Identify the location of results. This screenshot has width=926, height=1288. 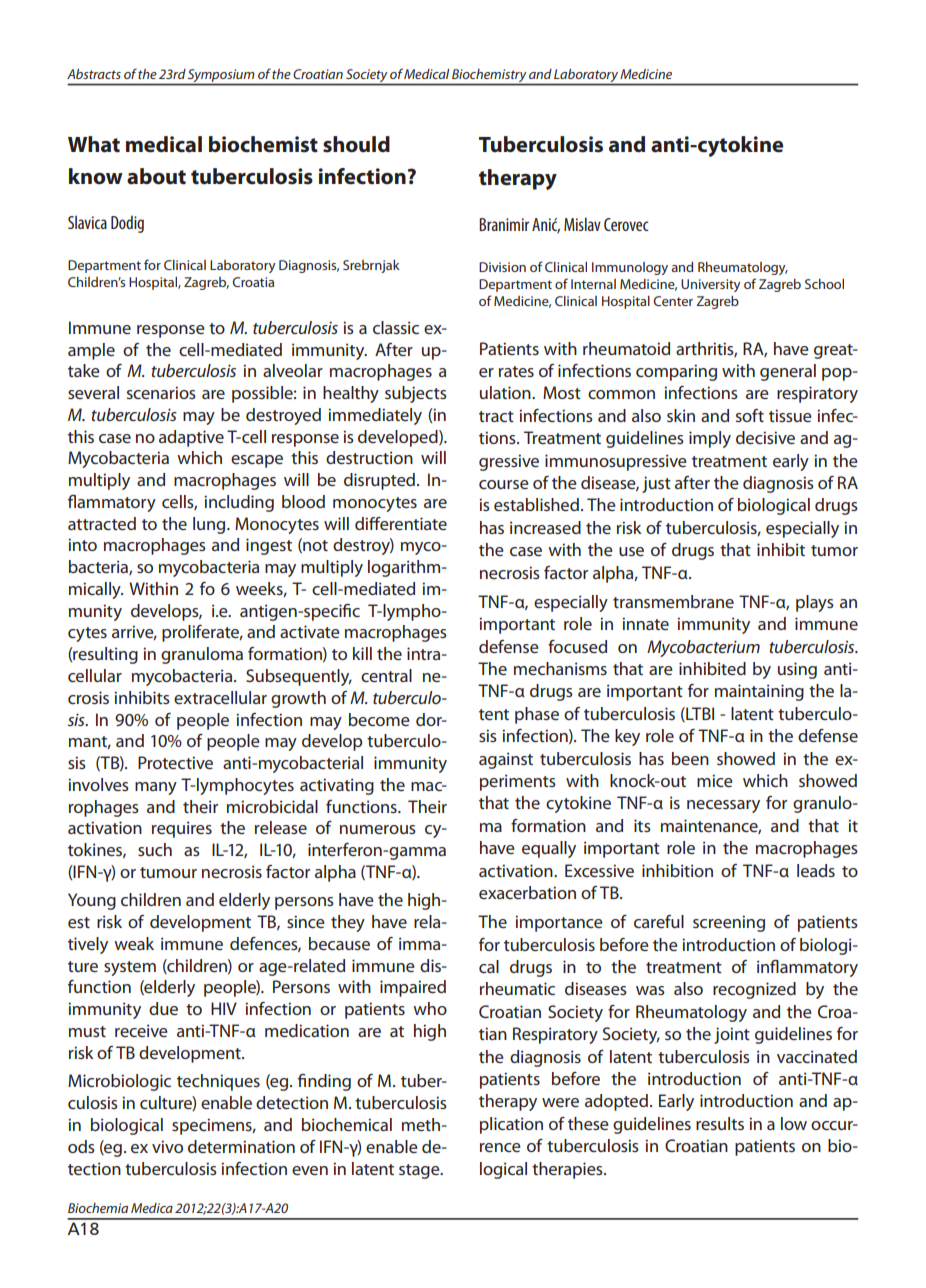
(720, 1123).
